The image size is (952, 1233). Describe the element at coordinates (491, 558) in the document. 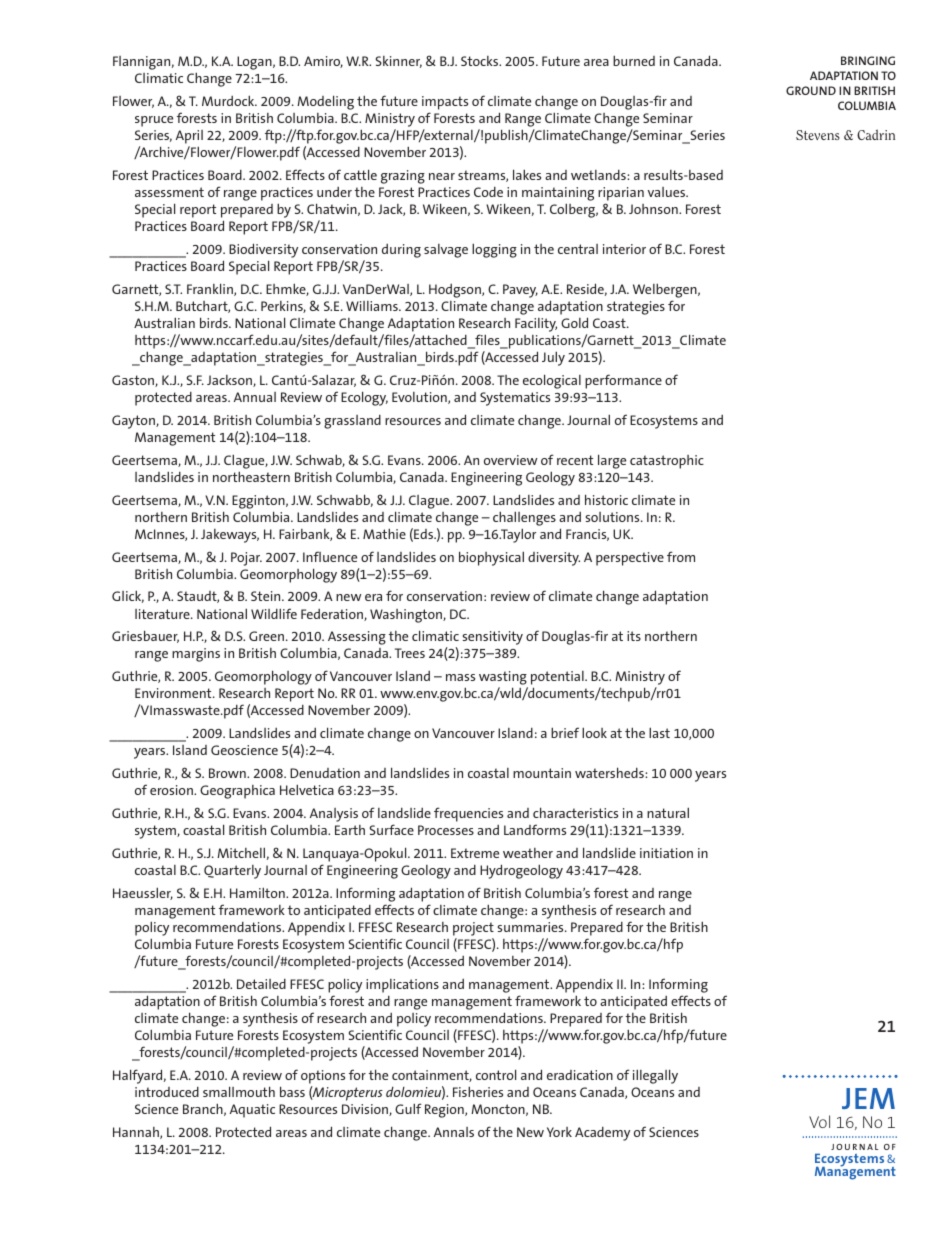

I see `biophysical` at that location.
